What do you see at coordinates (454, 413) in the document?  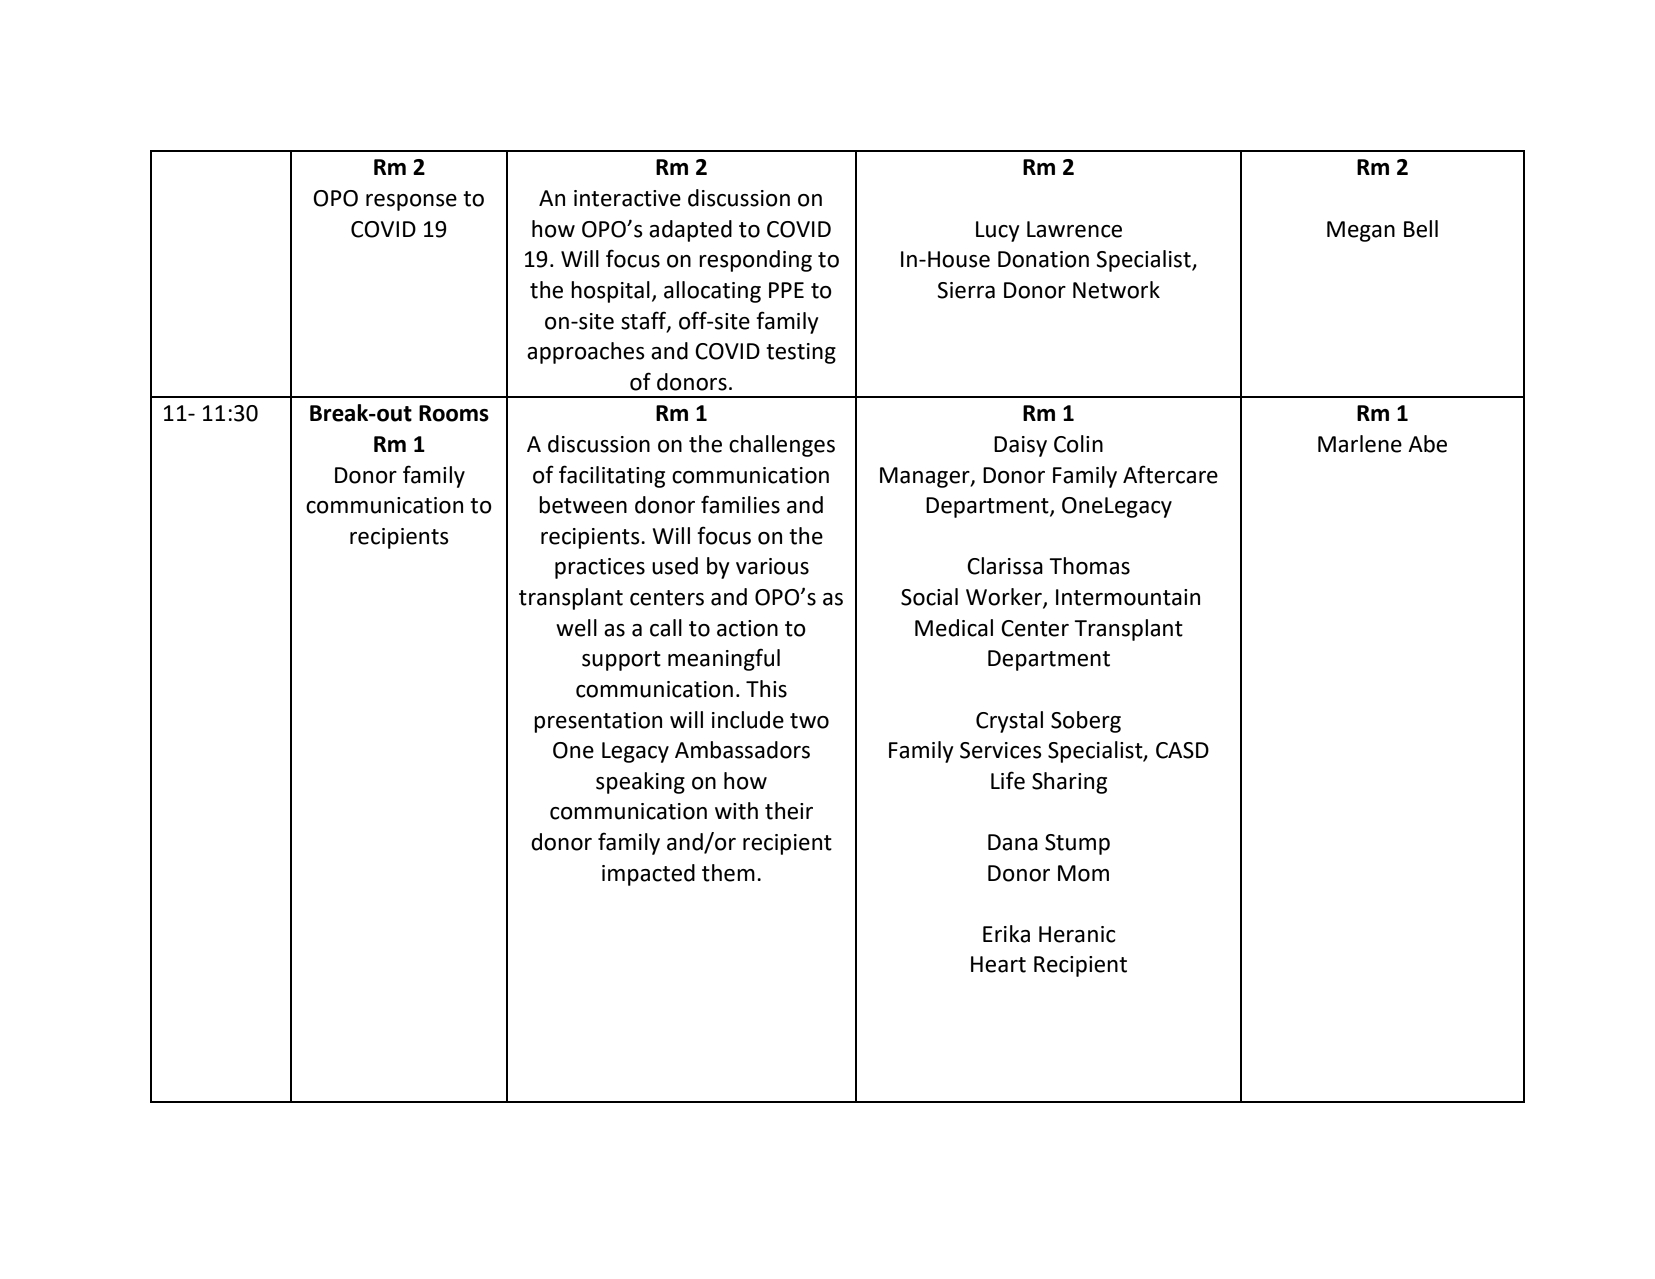 I see `Rooms` at bounding box center [454, 413].
